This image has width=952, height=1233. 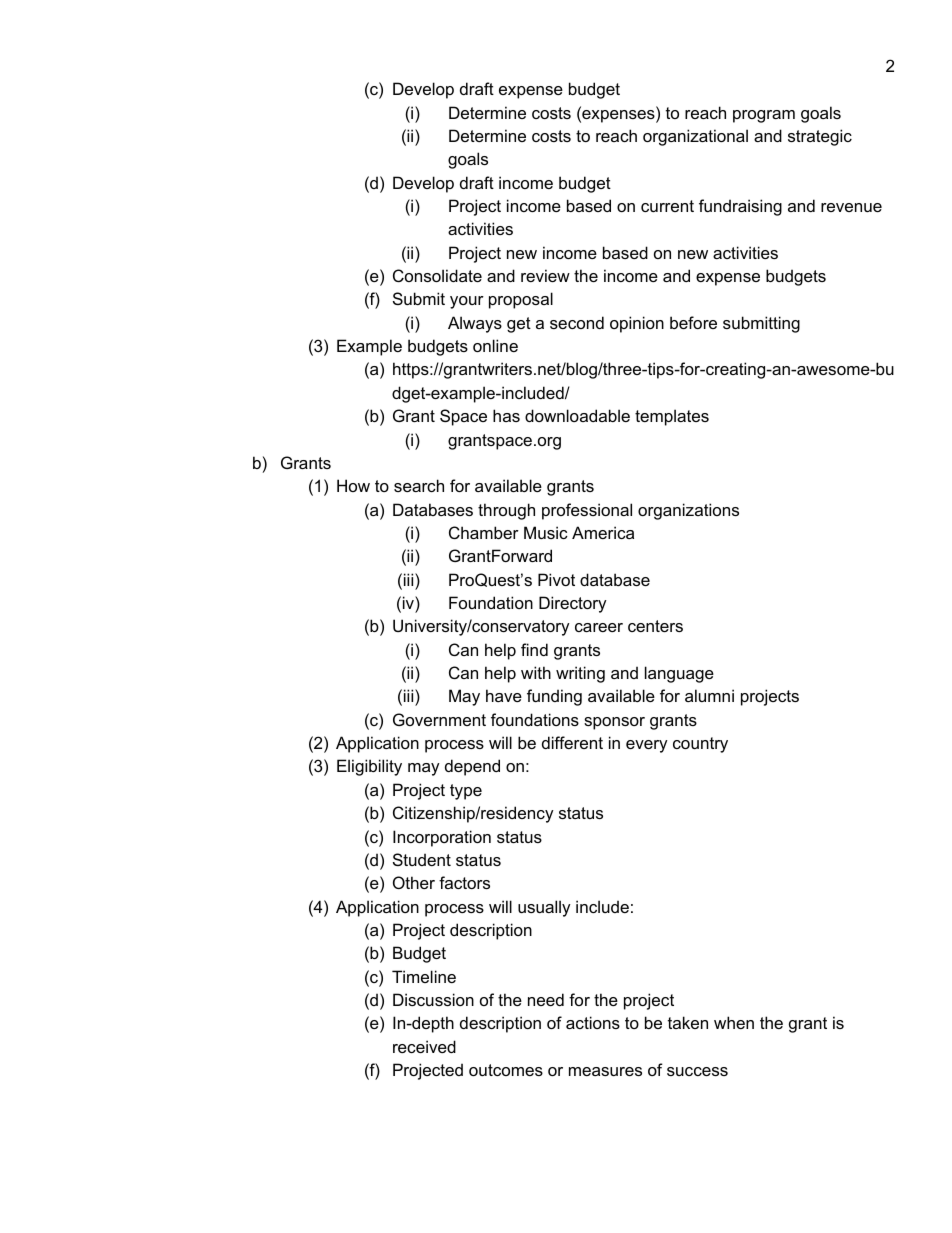 I want to click on strategic, so click(x=820, y=137).
